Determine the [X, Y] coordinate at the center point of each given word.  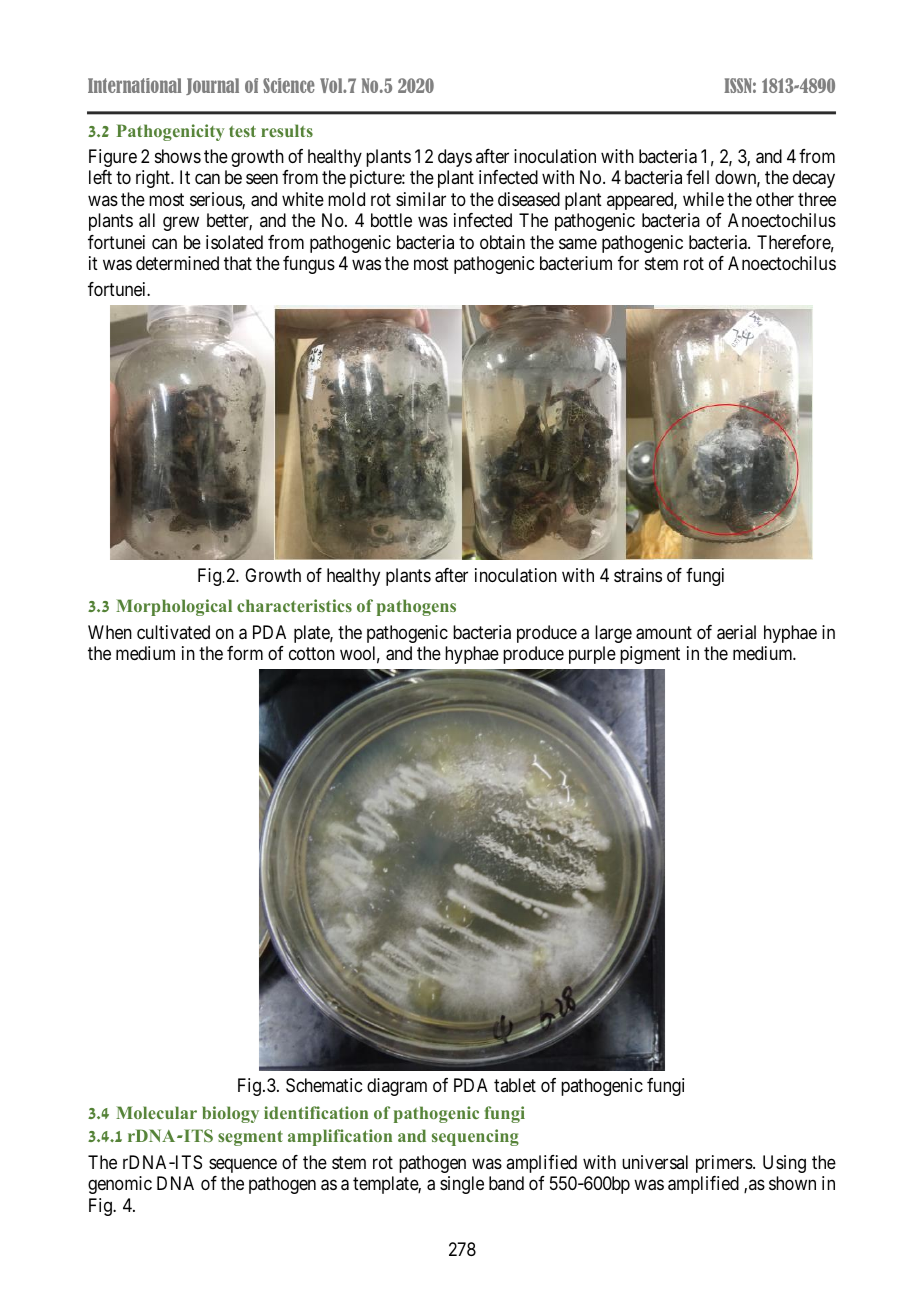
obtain [502, 242]
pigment [650, 655]
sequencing [475, 1137]
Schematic [324, 1085]
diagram [397, 1087]
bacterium [576, 263]
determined [177, 263]
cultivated [173, 632]
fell [697, 177]
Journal [212, 86]
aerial [736, 632]
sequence [243, 1165]
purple [592, 655]
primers [725, 1164]
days [455, 158]
